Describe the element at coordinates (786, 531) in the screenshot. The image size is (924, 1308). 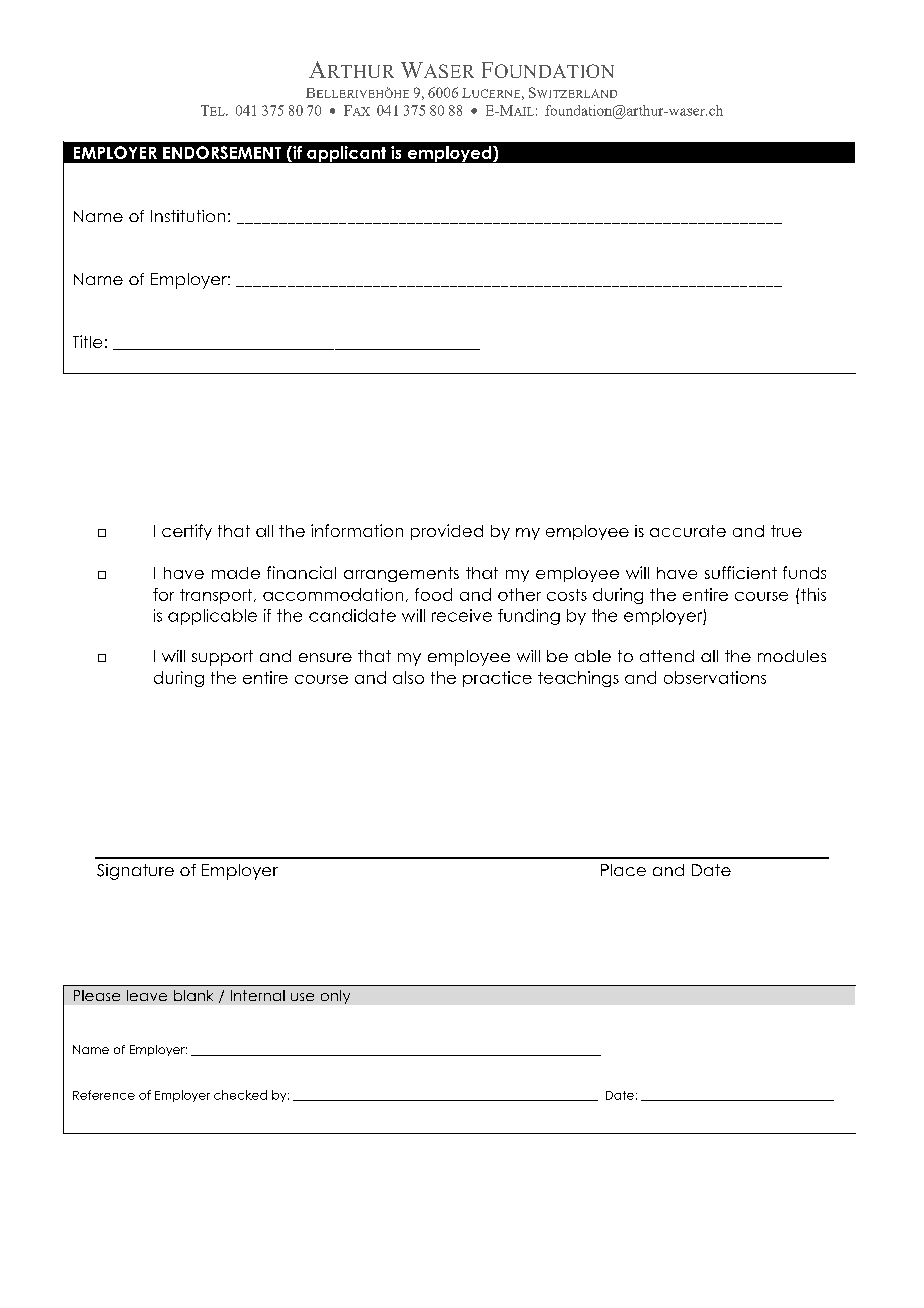
I see `true` at that location.
